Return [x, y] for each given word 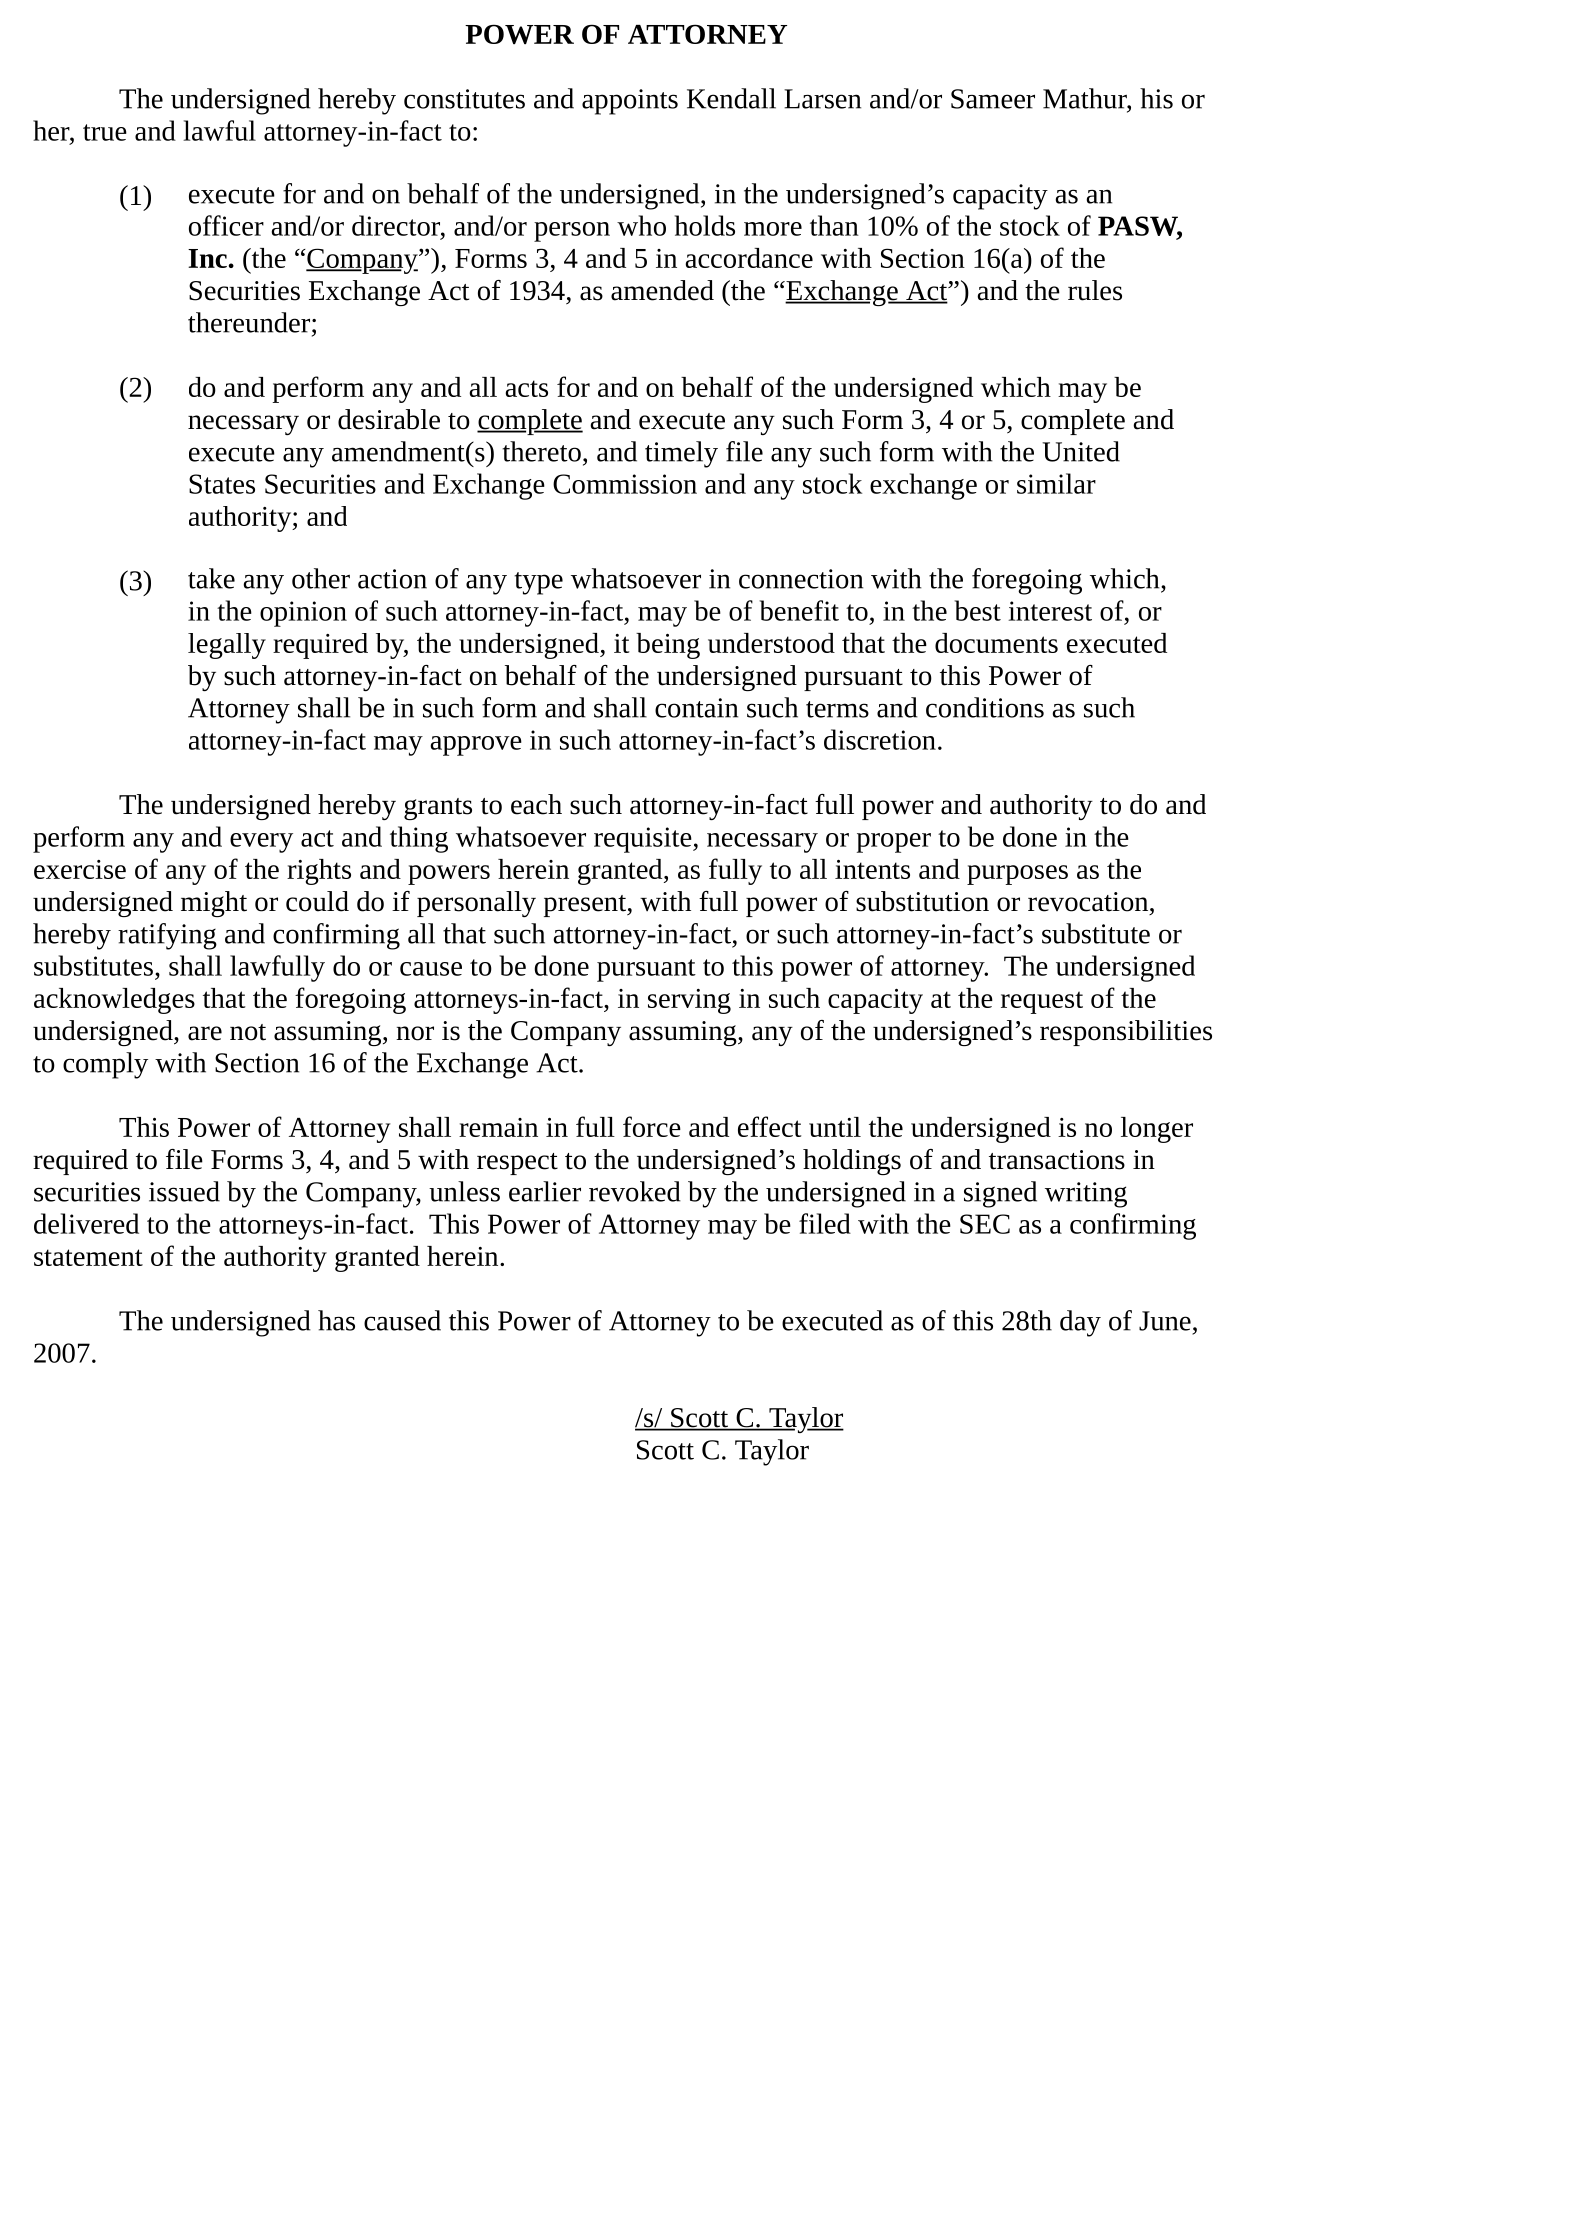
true [105, 132]
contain [696, 708]
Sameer [993, 99]
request [1042, 1002]
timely [681, 454]
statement [88, 1257]
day [1080, 1323]
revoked [635, 1191]
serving [689, 1001]
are [205, 1033]
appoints [630, 102]
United [1081, 451]
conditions [985, 707]
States [222, 484]
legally [227, 646]
